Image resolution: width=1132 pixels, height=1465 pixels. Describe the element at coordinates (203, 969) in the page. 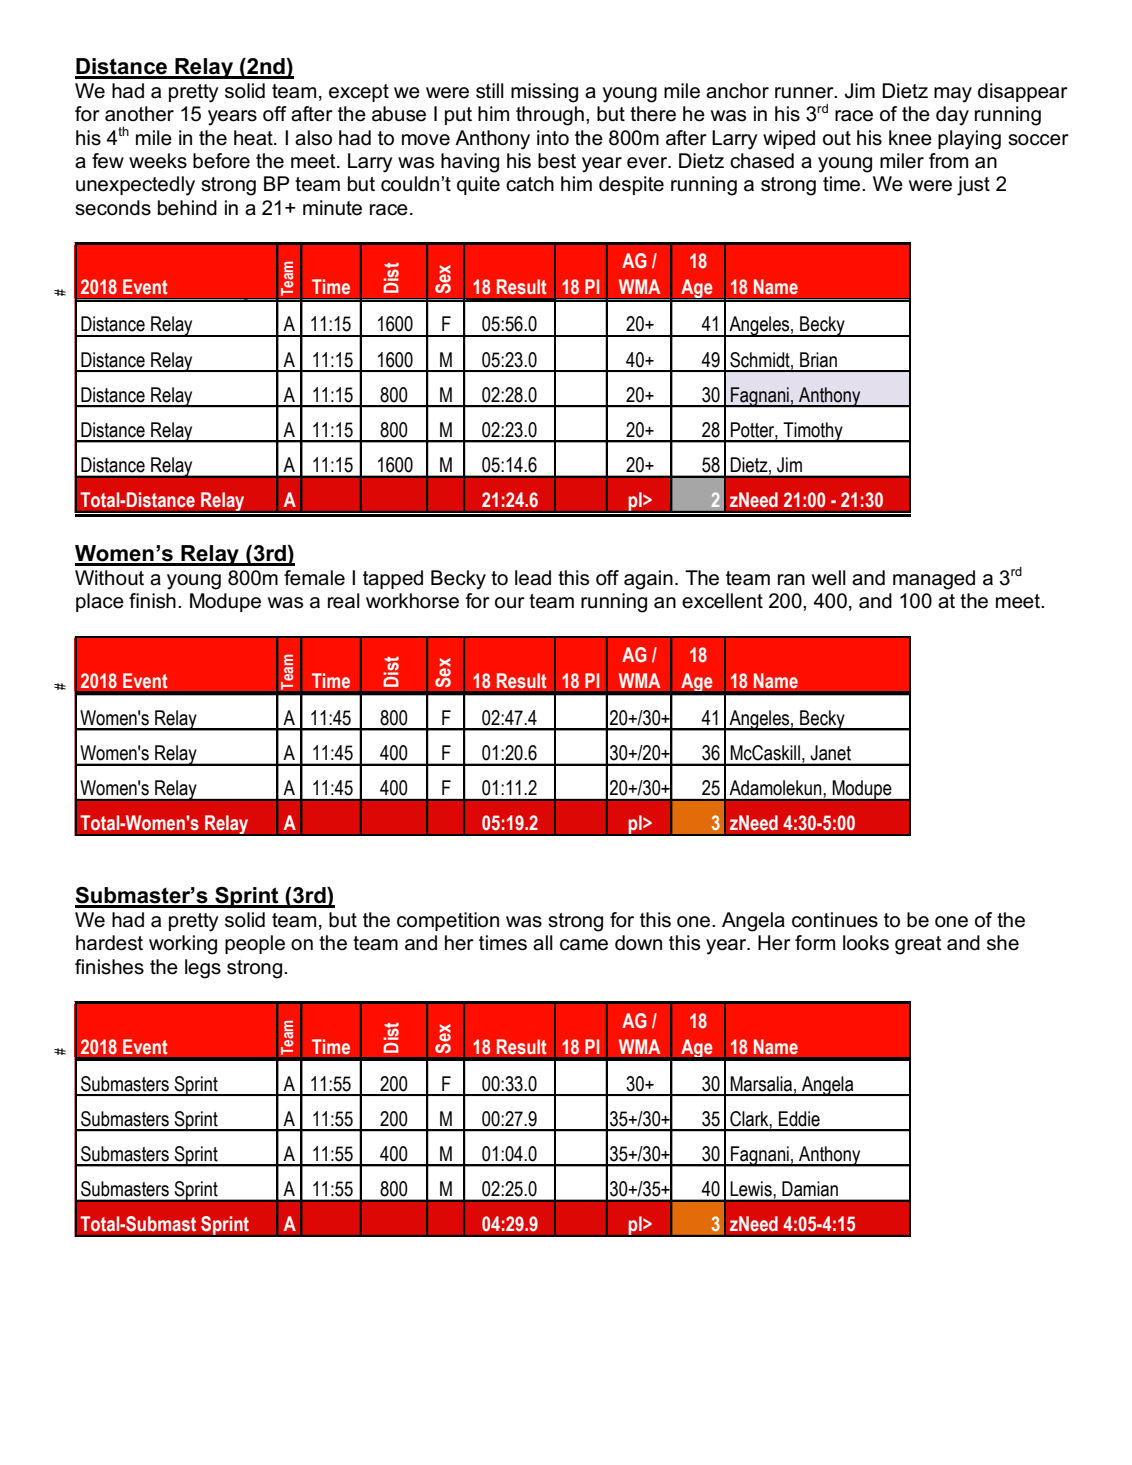

I see `legs` at that location.
